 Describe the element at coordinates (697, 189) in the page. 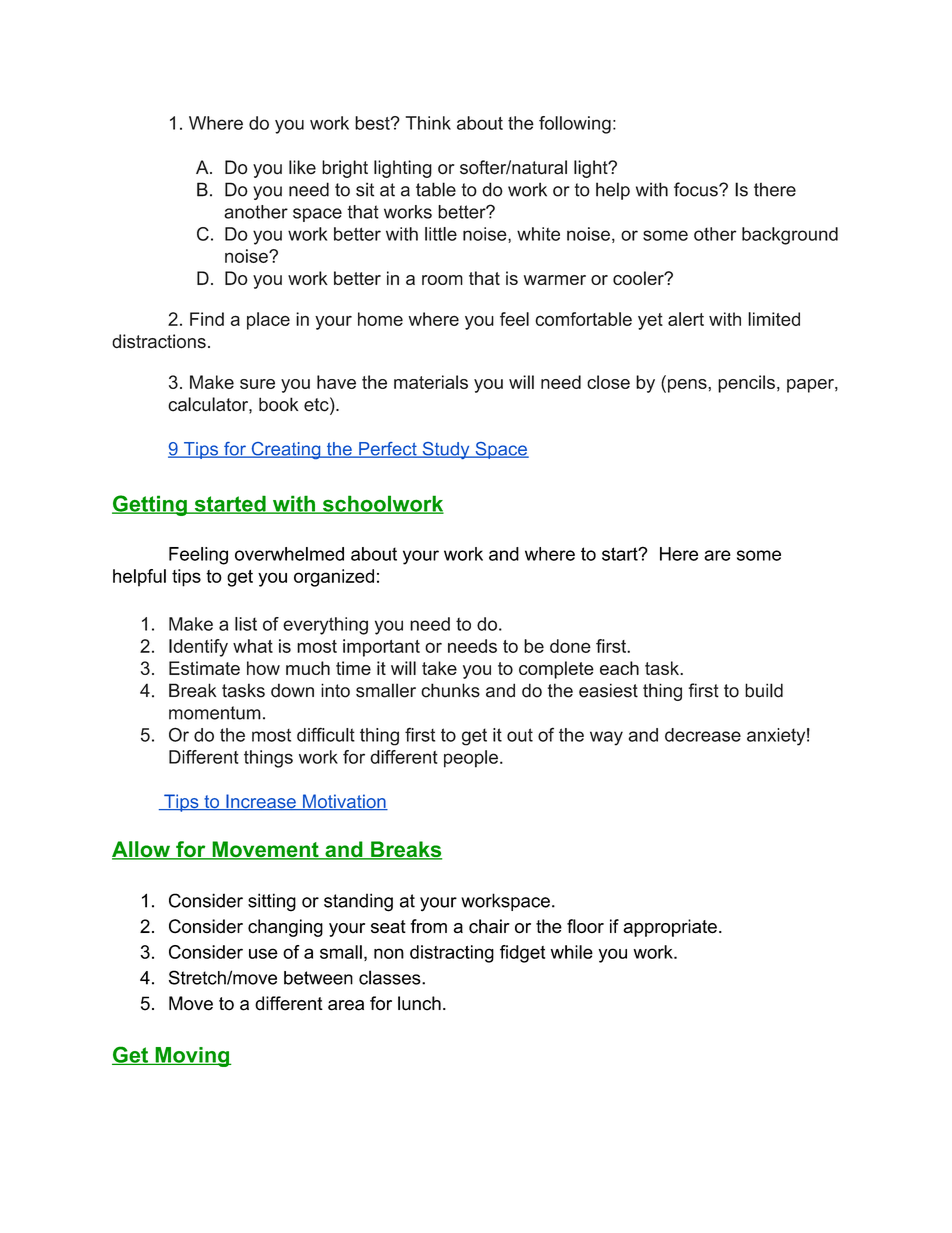

I see `focus` at that location.
